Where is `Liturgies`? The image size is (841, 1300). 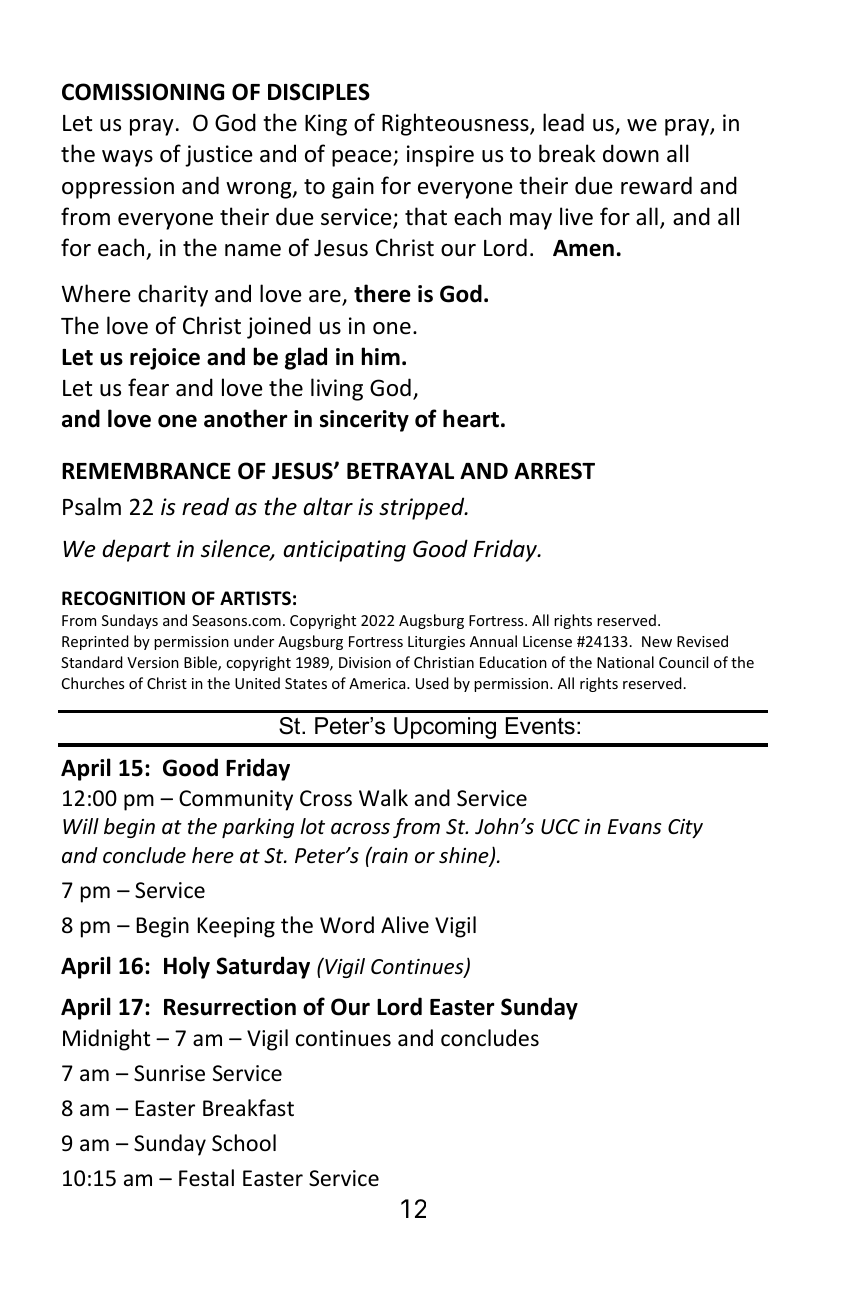 Liturgies is located at coordinates (436, 643).
